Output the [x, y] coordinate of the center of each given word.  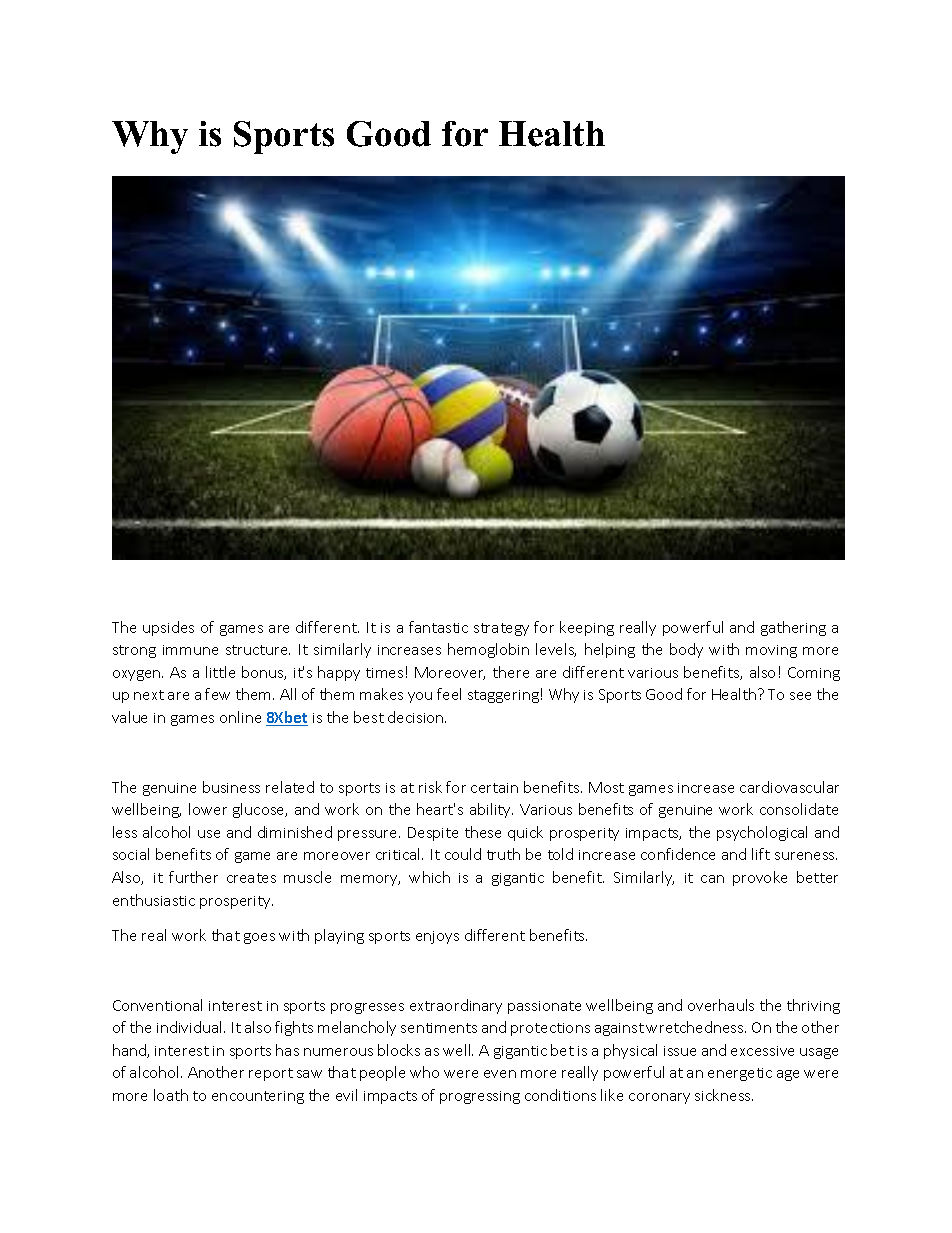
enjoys [437, 937]
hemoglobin [488, 650]
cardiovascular [789, 787]
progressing [480, 1097]
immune [190, 650]
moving [771, 651]
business [231, 787]
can [712, 879]
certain [494, 788]
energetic [740, 1074]
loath [171, 1095]
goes [259, 938]
